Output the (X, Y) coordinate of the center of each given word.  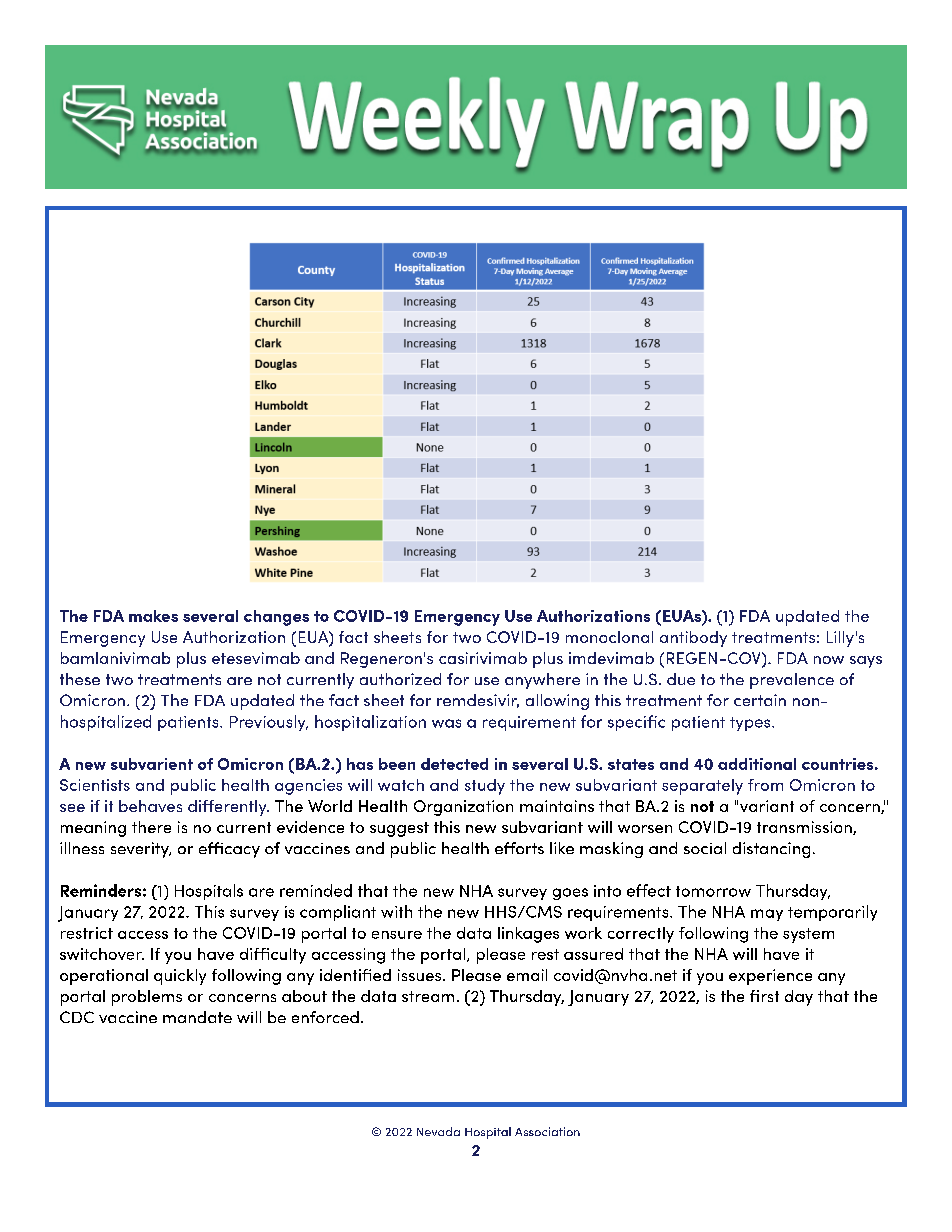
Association (547, 1131)
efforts (519, 848)
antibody (693, 639)
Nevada (438, 1131)
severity (141, 850)
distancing (771, 850)
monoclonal (609, 637)
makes (153, 616)
